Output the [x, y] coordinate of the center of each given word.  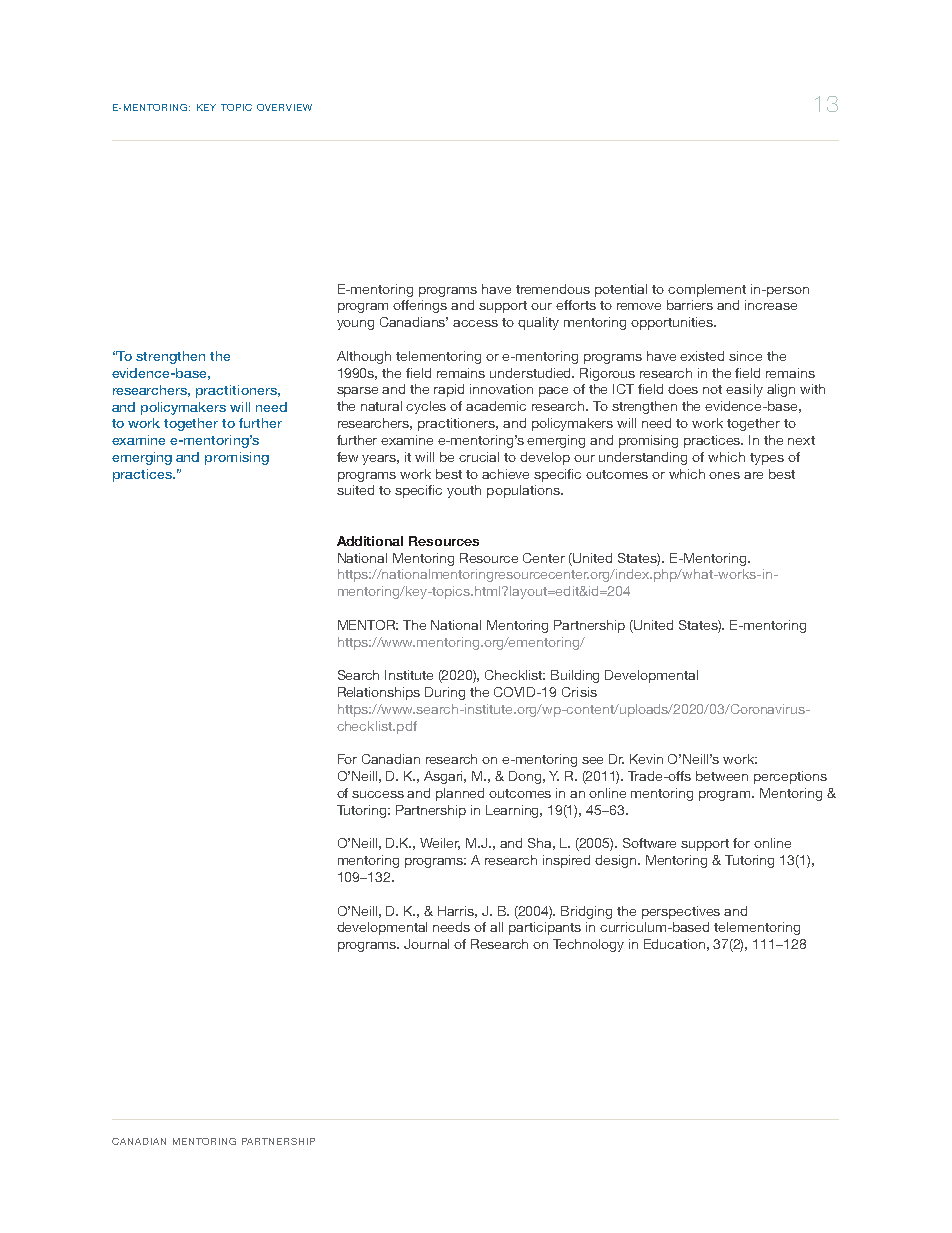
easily [744, 390]
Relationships [379, 693]
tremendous [553, 289]
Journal [426, 944]
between [722, 776]
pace [553, 392]
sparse [357, 392]
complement [707, 290]
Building [575, 676]
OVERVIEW [284, 107]
